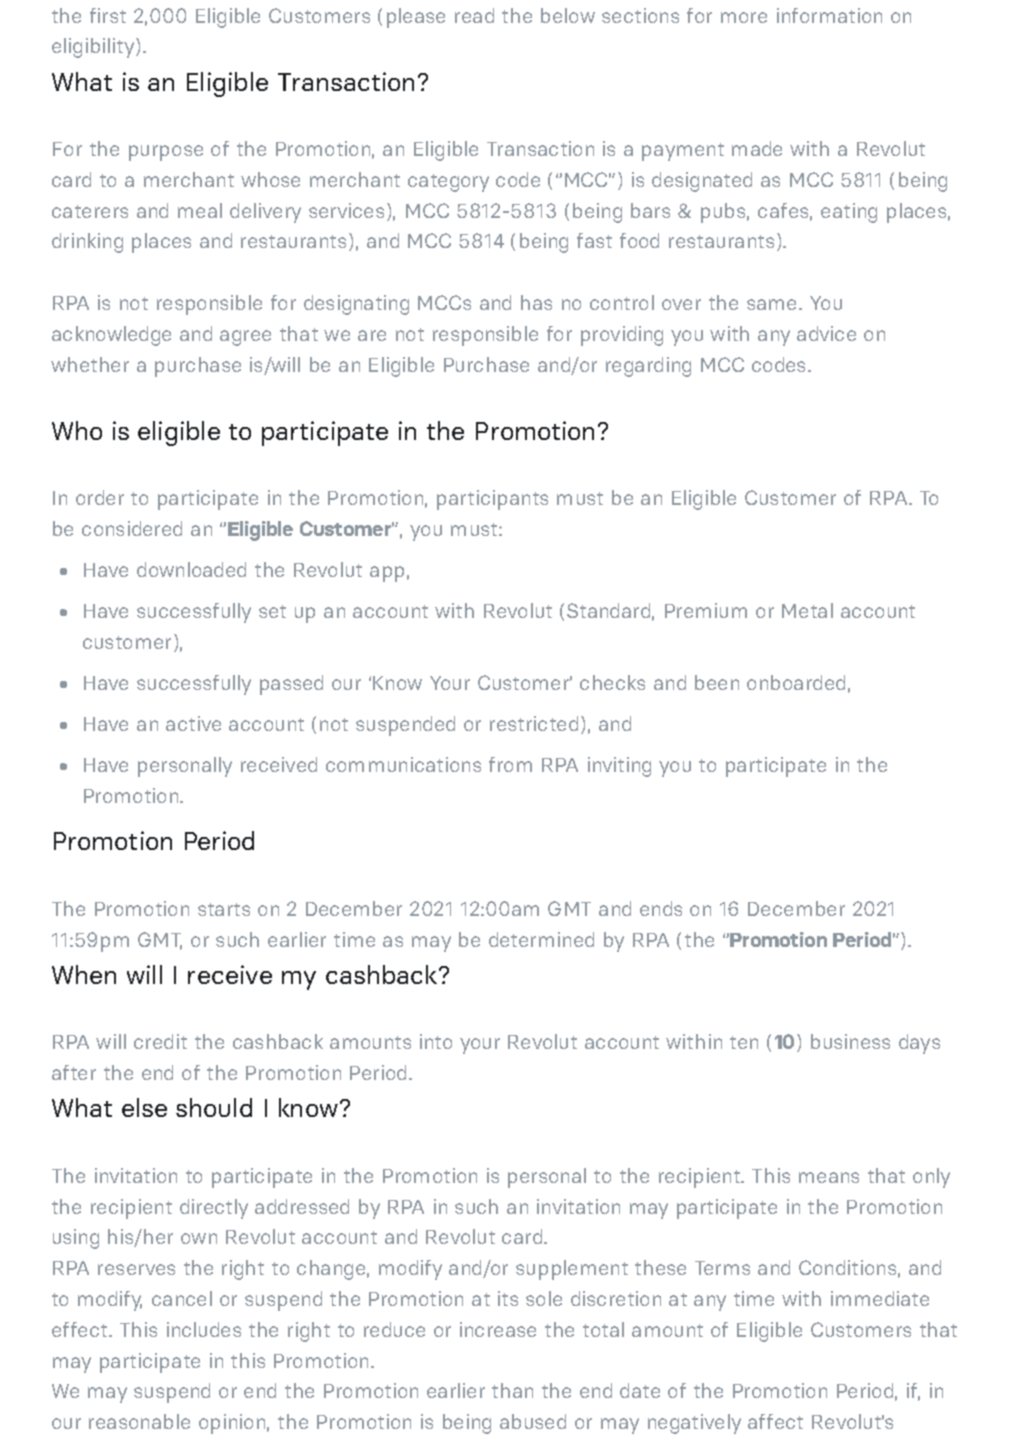 The width and height of the screenshot is (1017, 1440). What do you see at coordinates (807, 610) in the screenshot?
I see `Metal` at bounding box center [807, 610].
